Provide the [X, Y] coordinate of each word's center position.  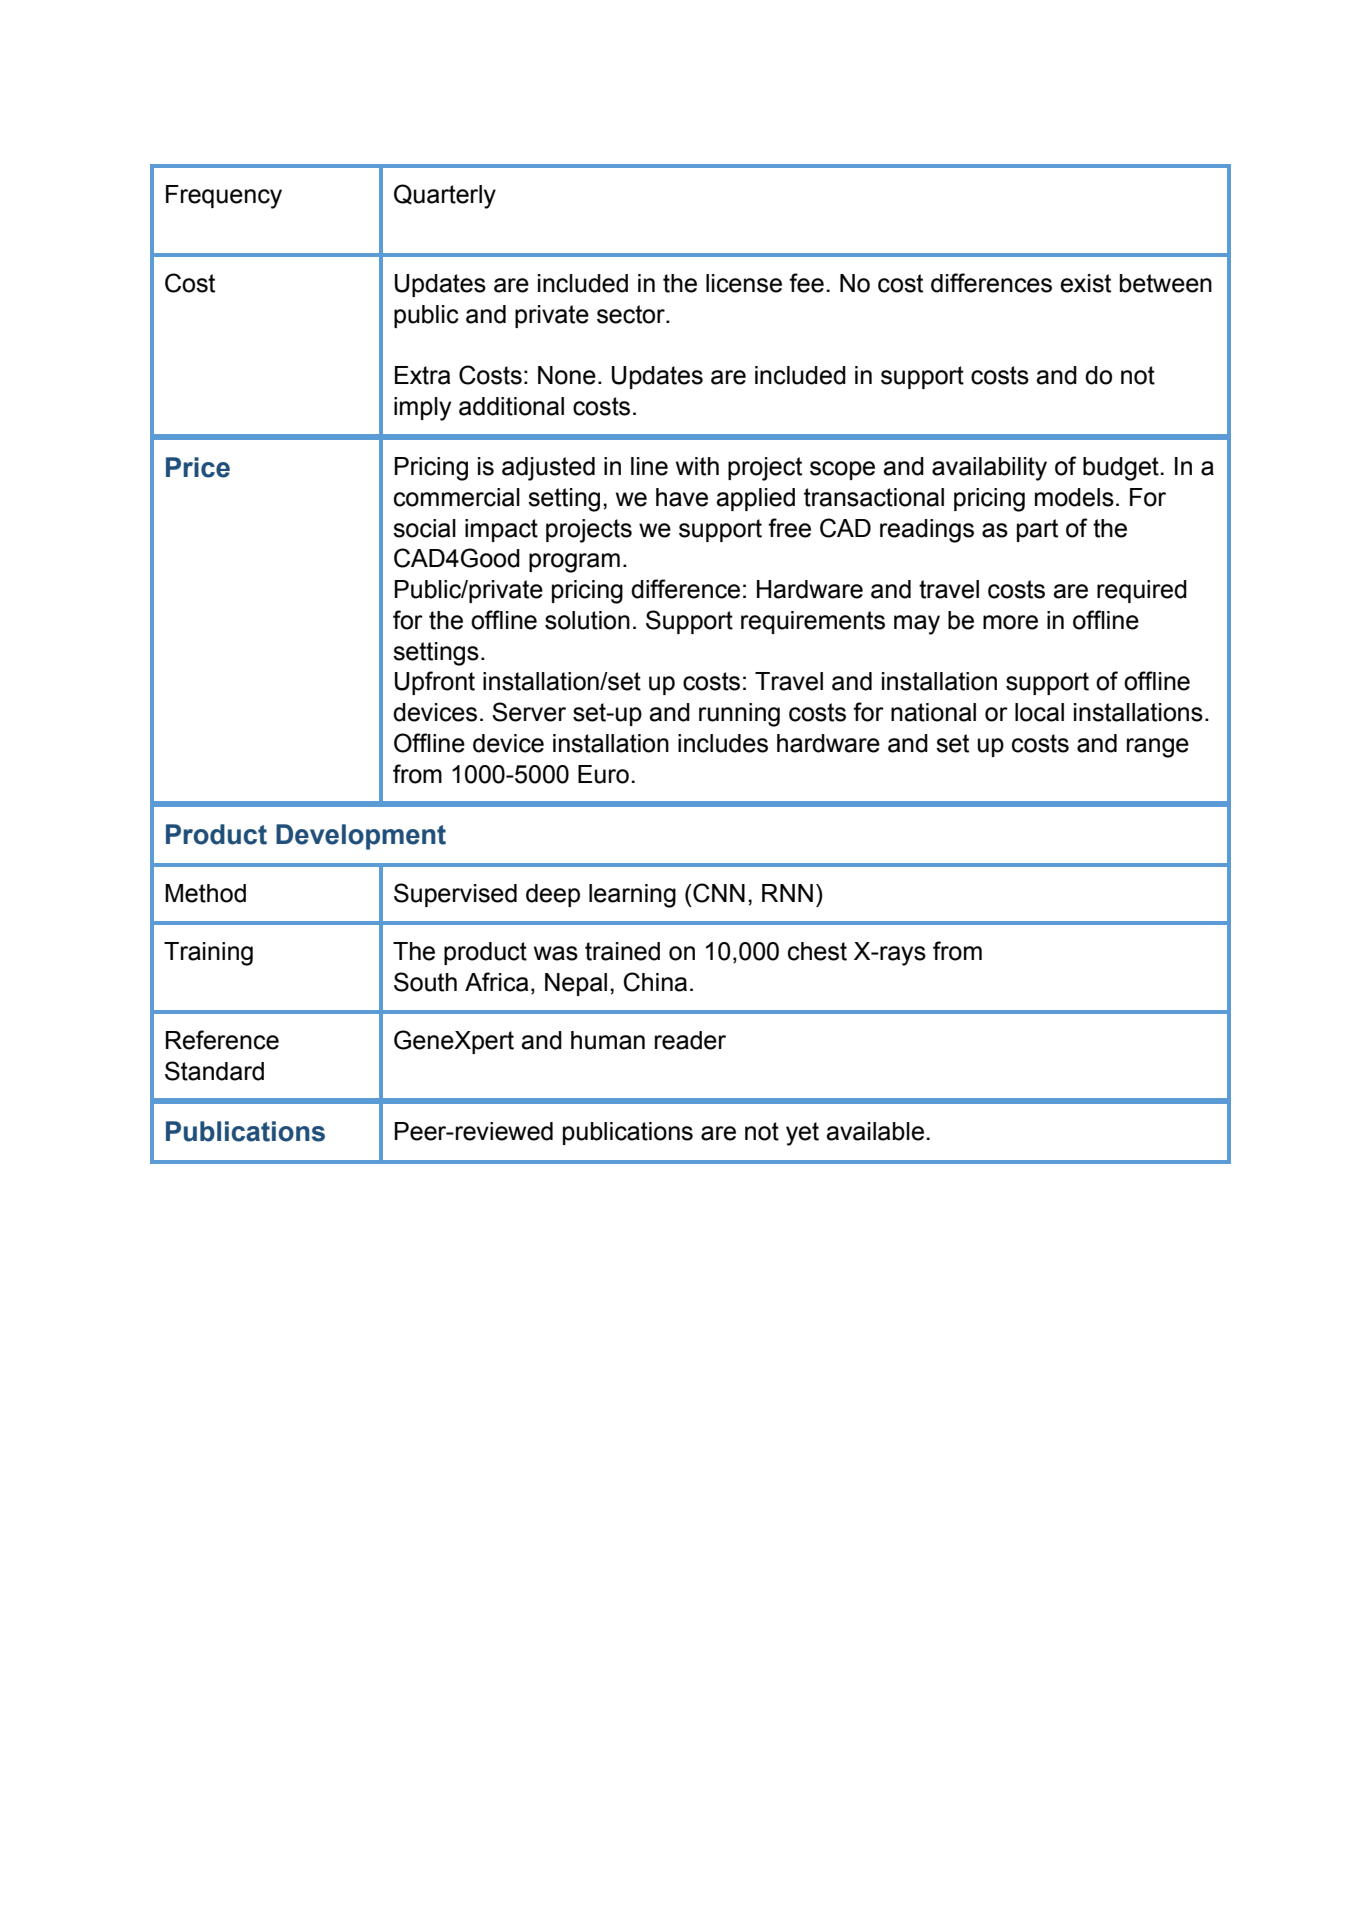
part [1037, 530]
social [424, 528]
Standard [214, 1071]
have [682, 497]
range [1158, 748]
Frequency [224, 197]
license [744, 283]
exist [1085, 283]
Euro [603, 774]
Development [361, 837]
